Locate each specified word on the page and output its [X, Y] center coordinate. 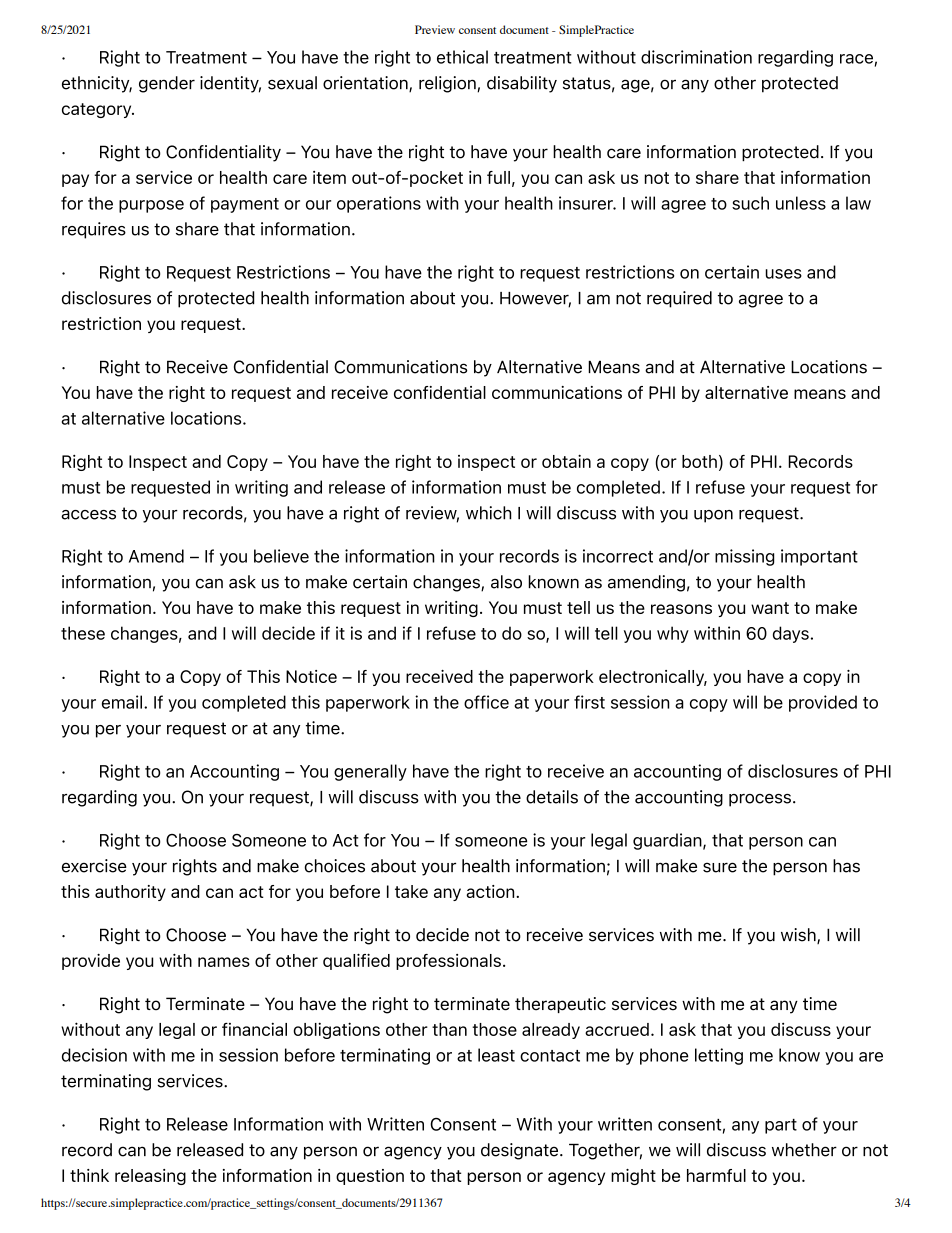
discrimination [696, 57]
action [491, 891]
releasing [150, 1177]
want [770, 608]
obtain [566, 461]
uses [783, 274]
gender [167, 84]
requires [94, 230]
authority [130, 893]
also [506, 582]
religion [448, 84]
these [83, 633]
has [846, 866]
